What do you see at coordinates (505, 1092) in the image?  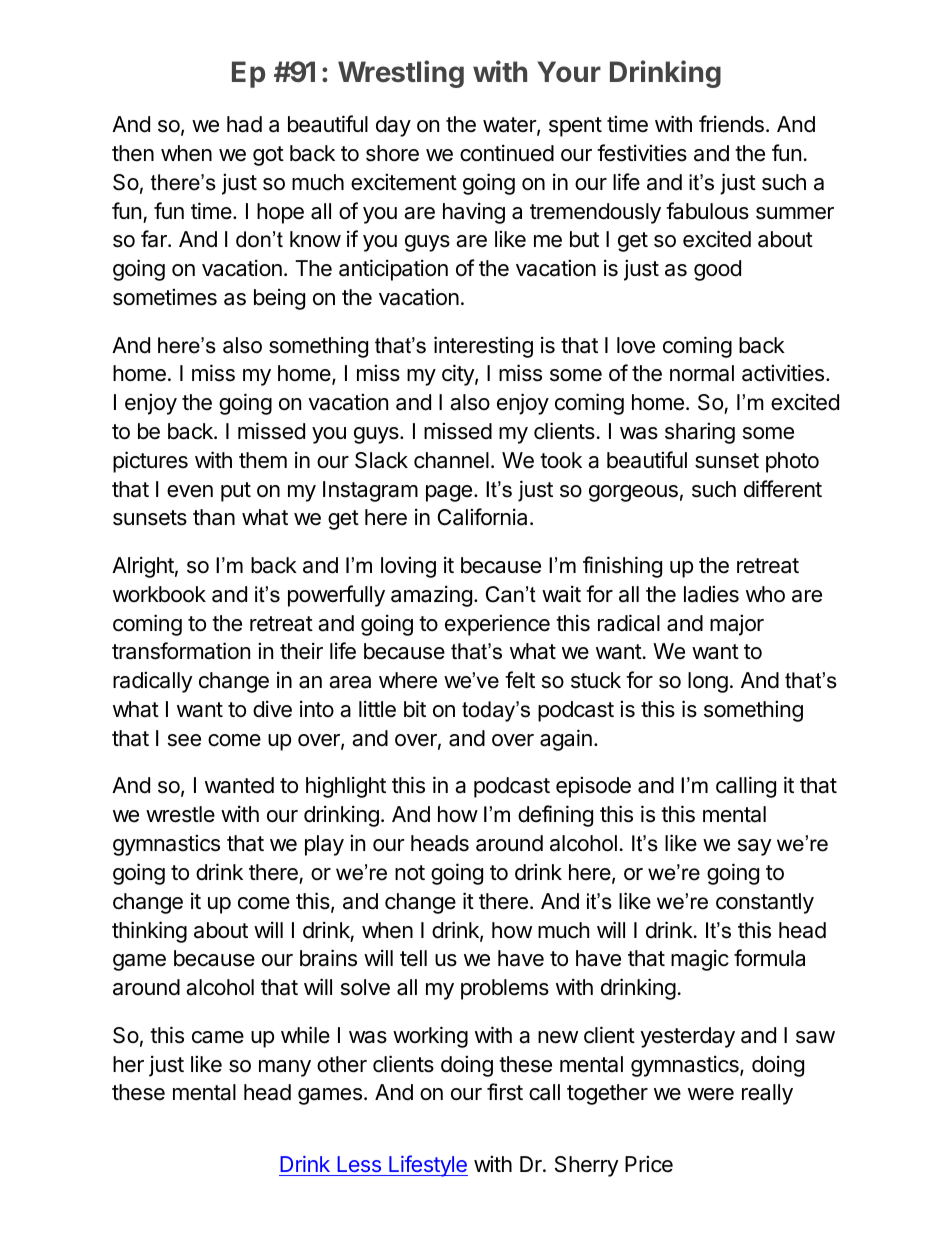 I see `first` at bounding box center [505, 1092].
